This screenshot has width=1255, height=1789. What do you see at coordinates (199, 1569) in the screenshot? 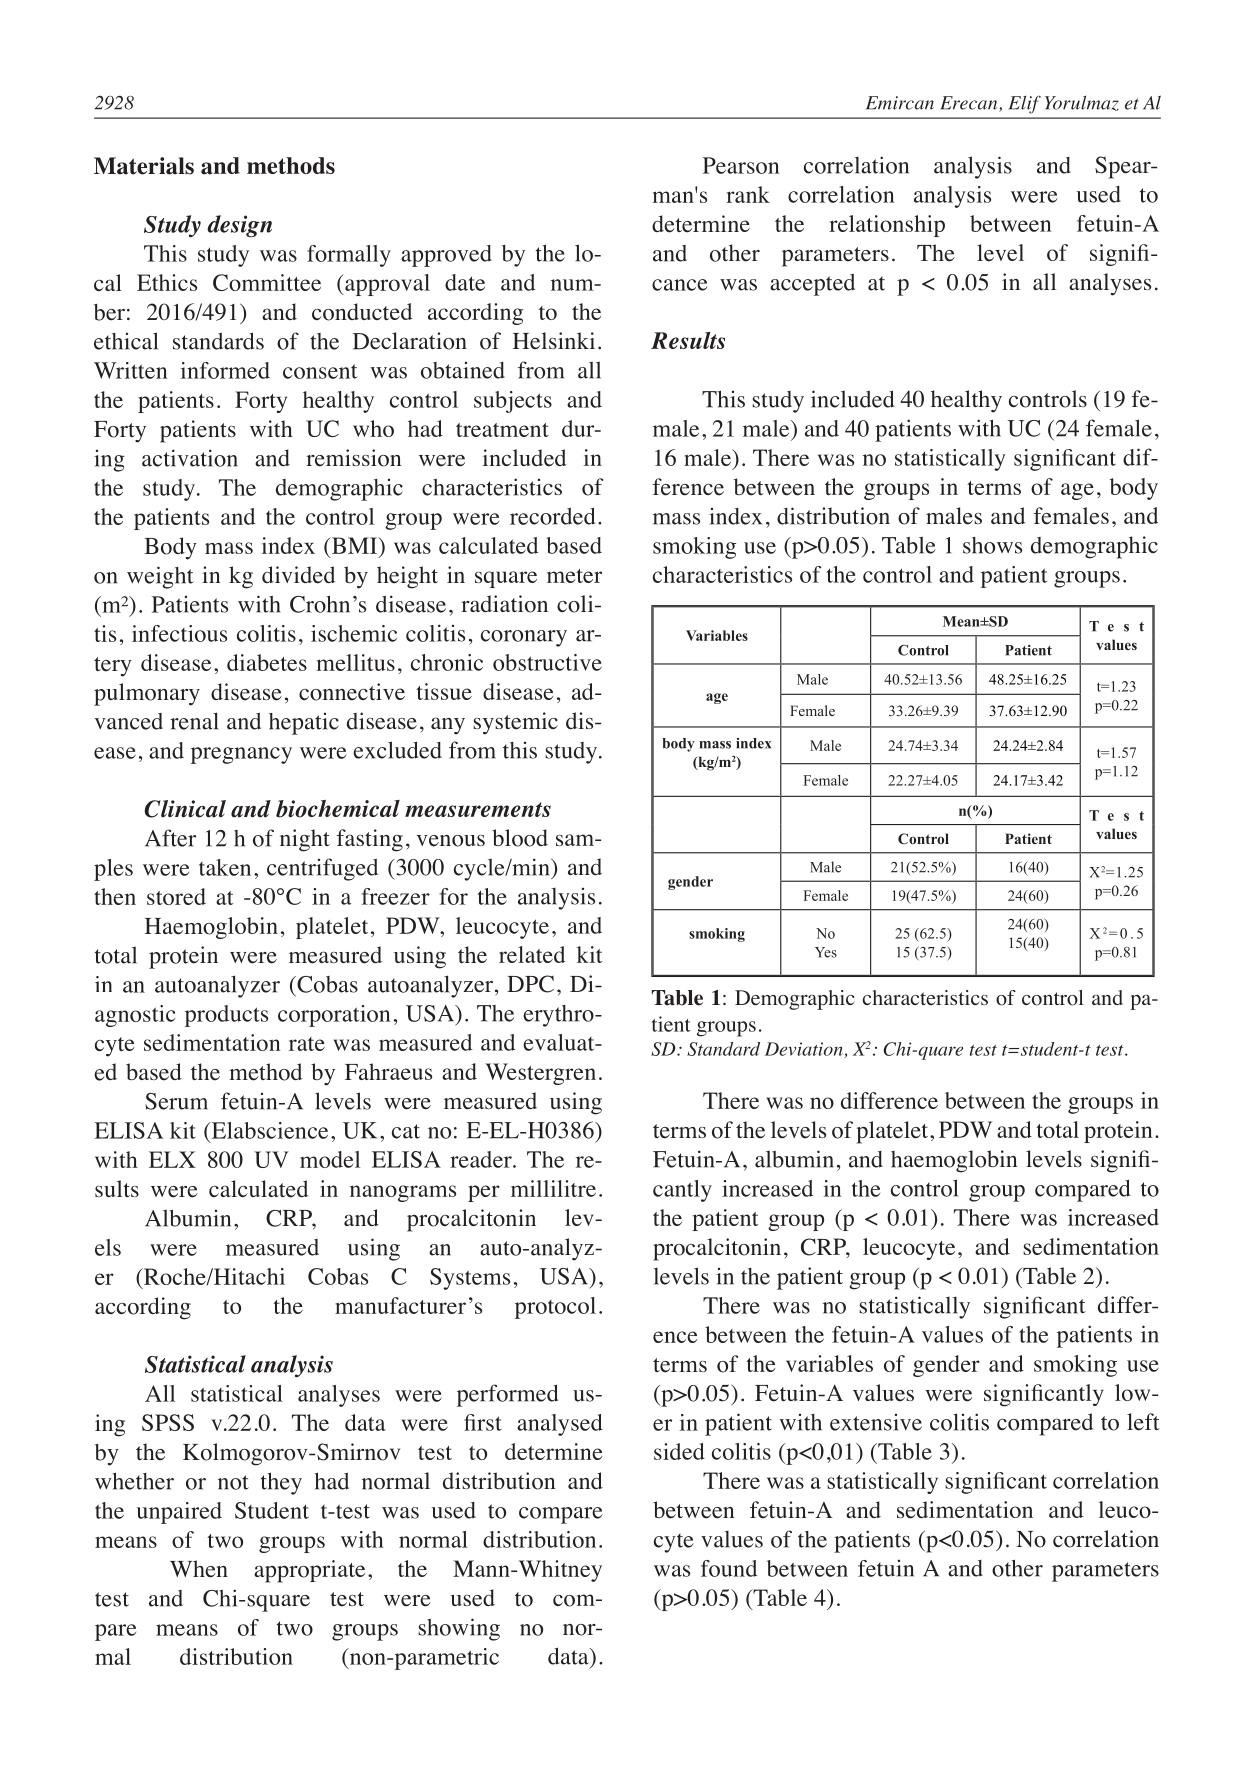
I see `When` at bounding box center [199, 1569].
